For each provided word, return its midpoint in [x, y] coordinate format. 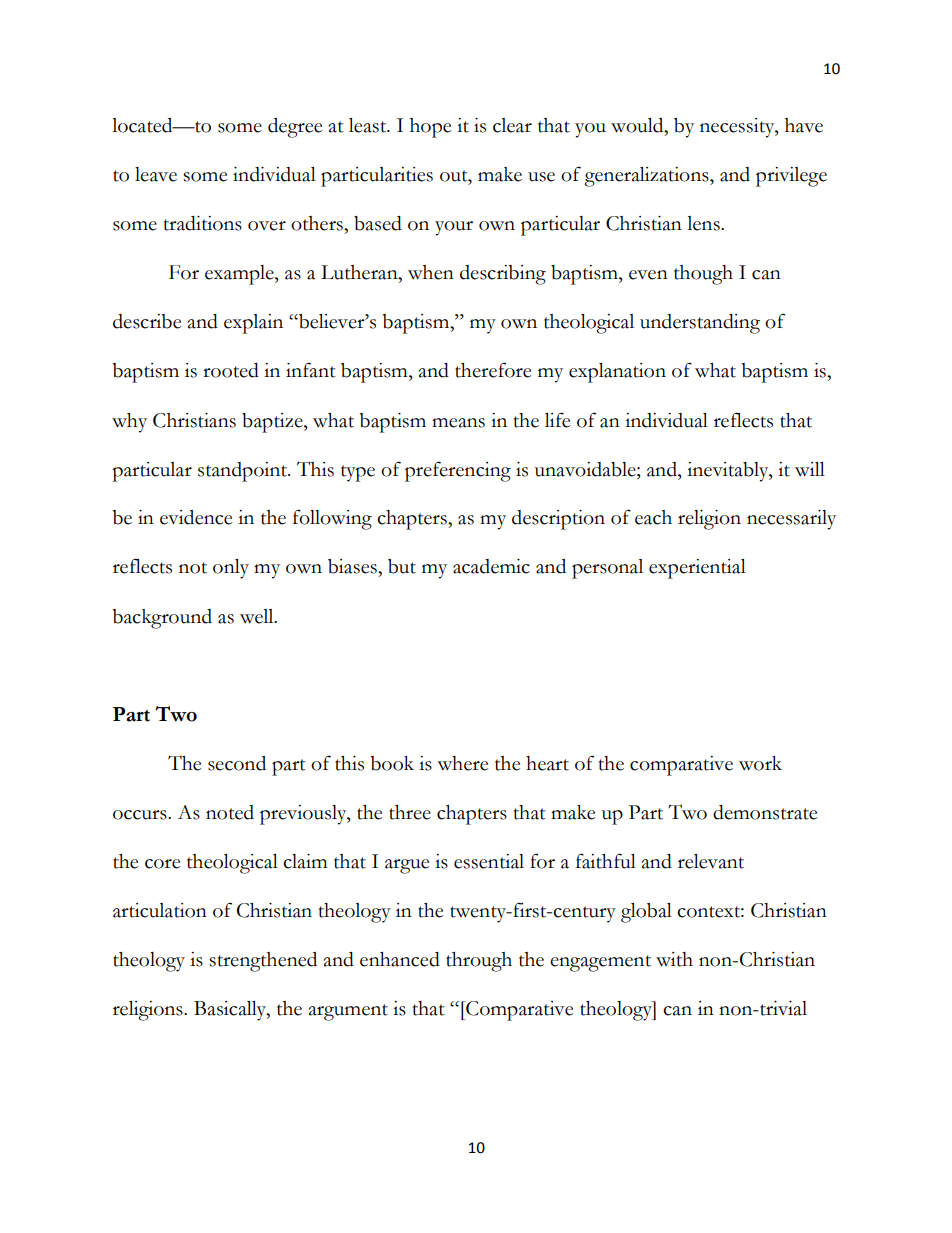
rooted [231, 370]
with [674, 959]
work [760, 763]
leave [156, 174]
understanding [700, 324]
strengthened [263, 962]
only [231, 569]
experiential [697, 569]
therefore [493, 370]
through [479, 962]
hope [430, 128]
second [237, 763]
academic [491, 566]
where [462, 763]
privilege [791, 177]
